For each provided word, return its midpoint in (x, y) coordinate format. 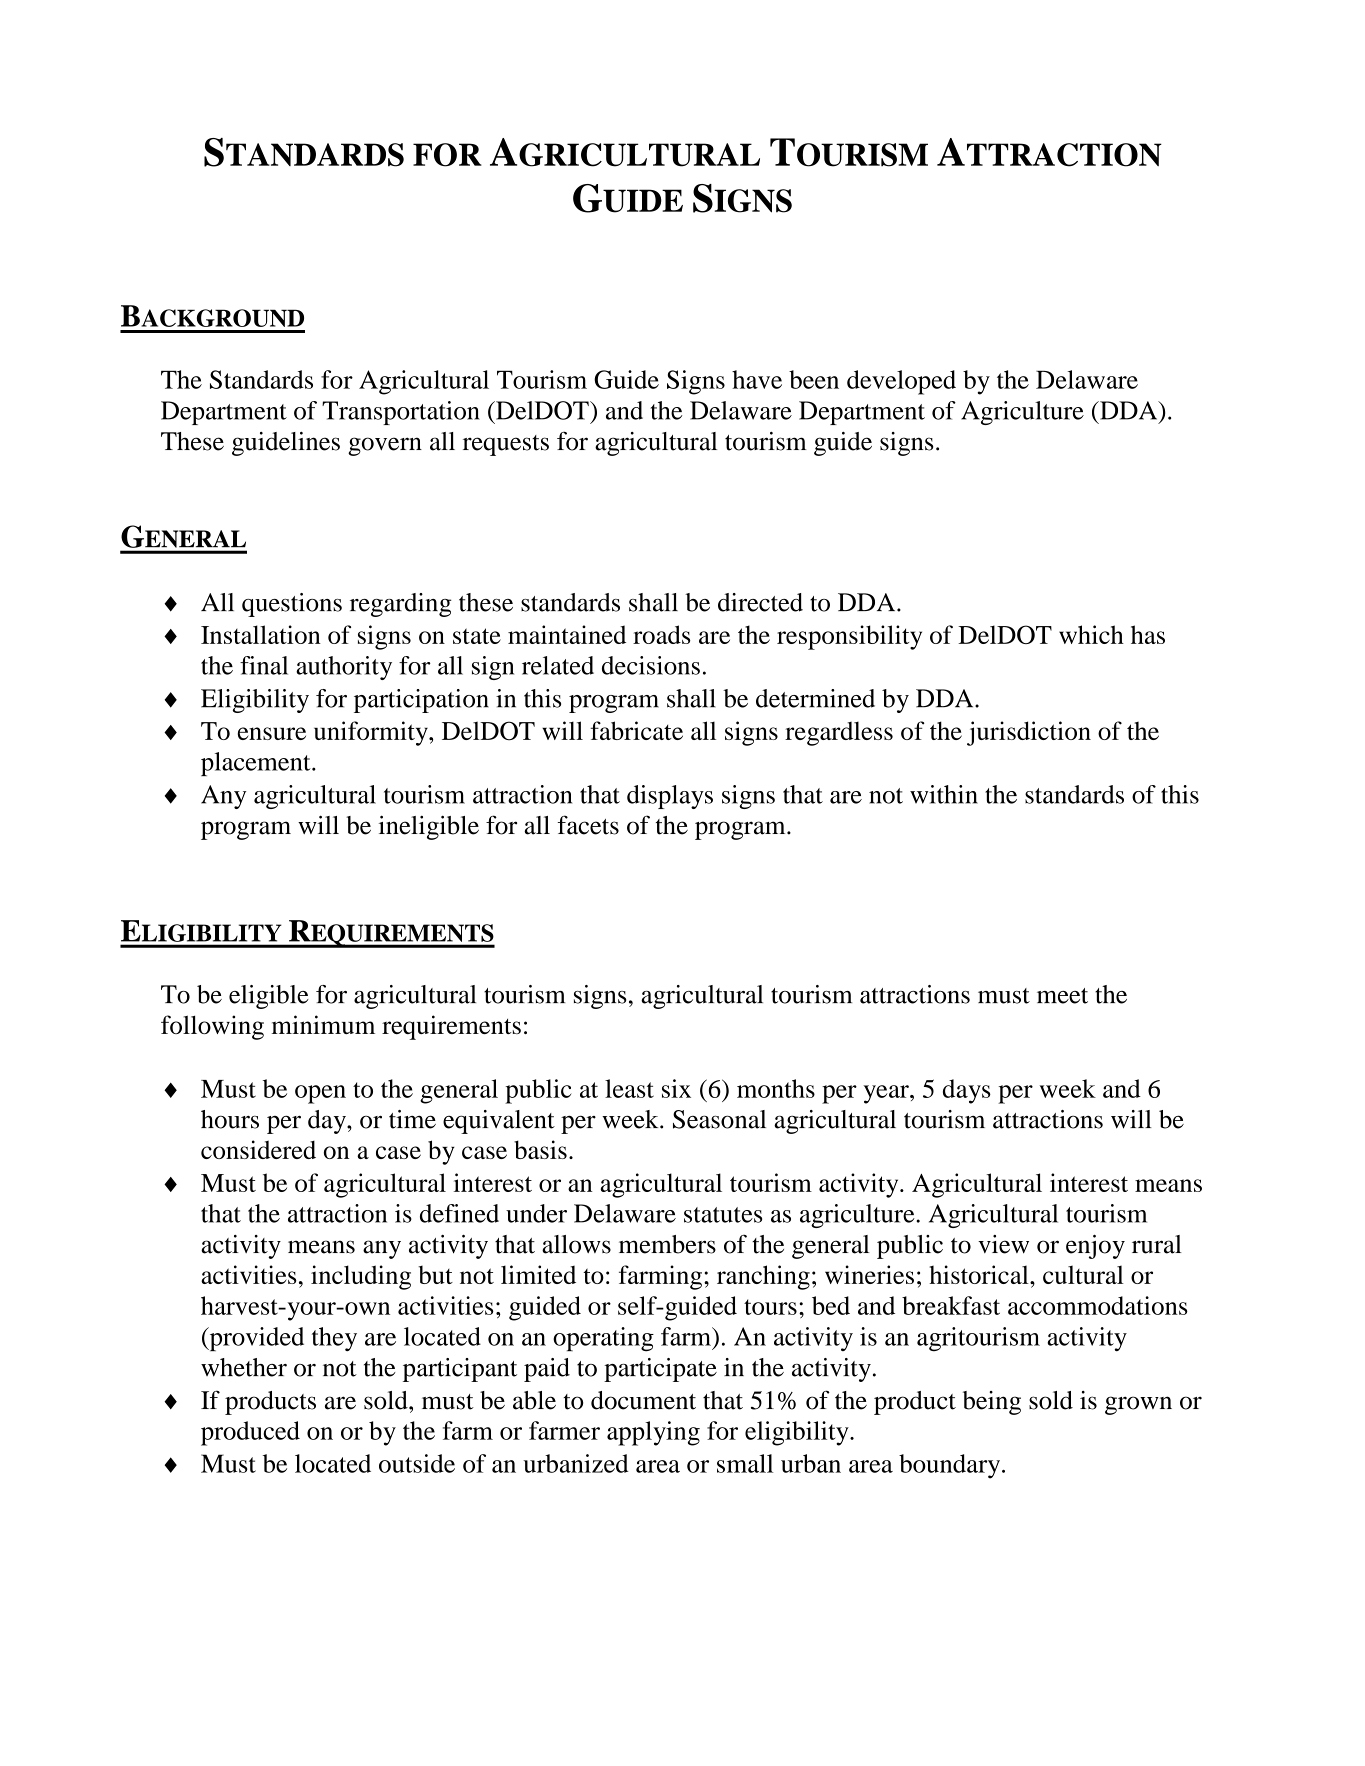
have (757, 379)
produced (250, 1433)
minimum (323, 1024)
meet (1062, 996)
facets (588, 825)
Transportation (401, 413)
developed (901, 382)
